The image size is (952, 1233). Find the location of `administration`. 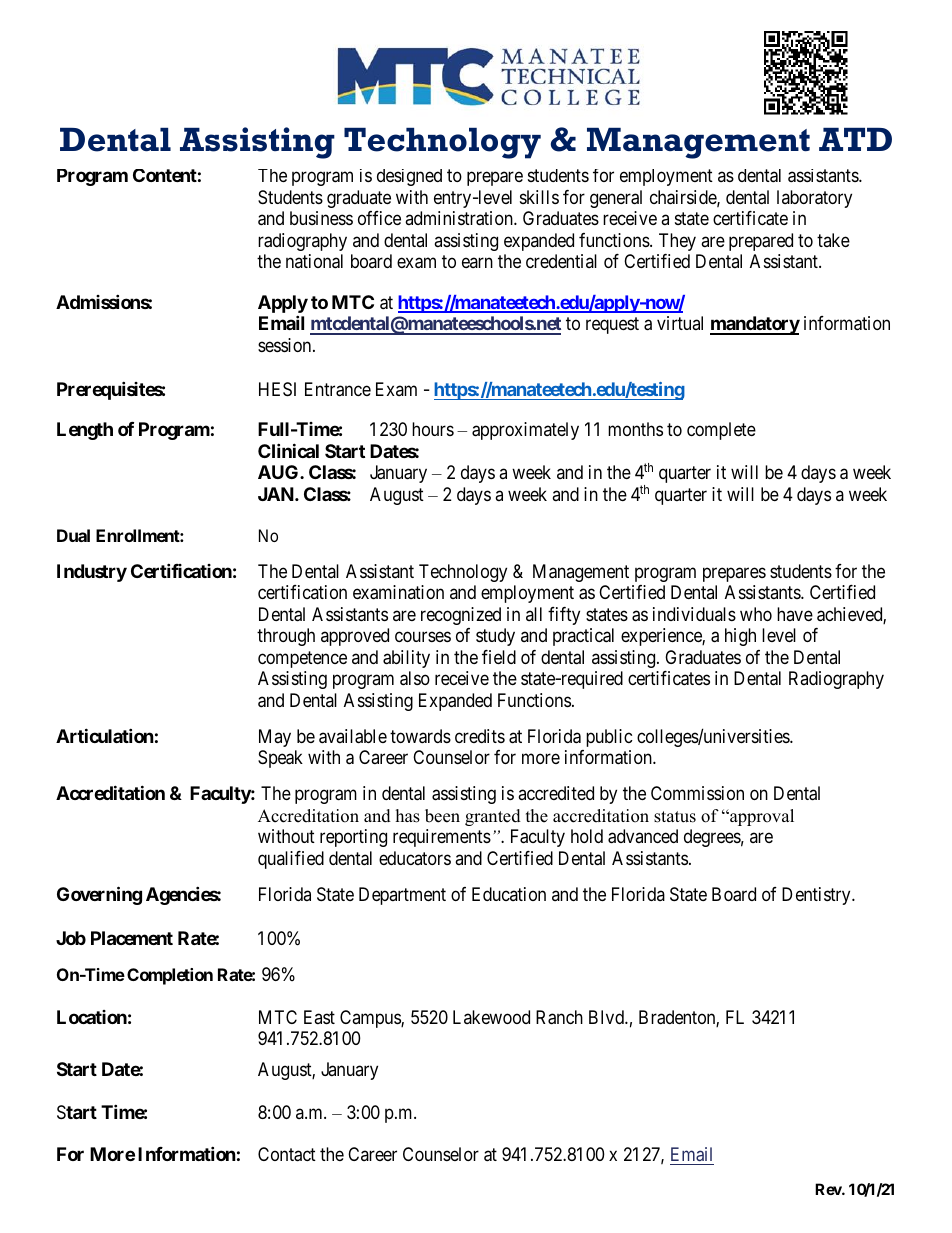

administration is located at coordinates (460, 218).
